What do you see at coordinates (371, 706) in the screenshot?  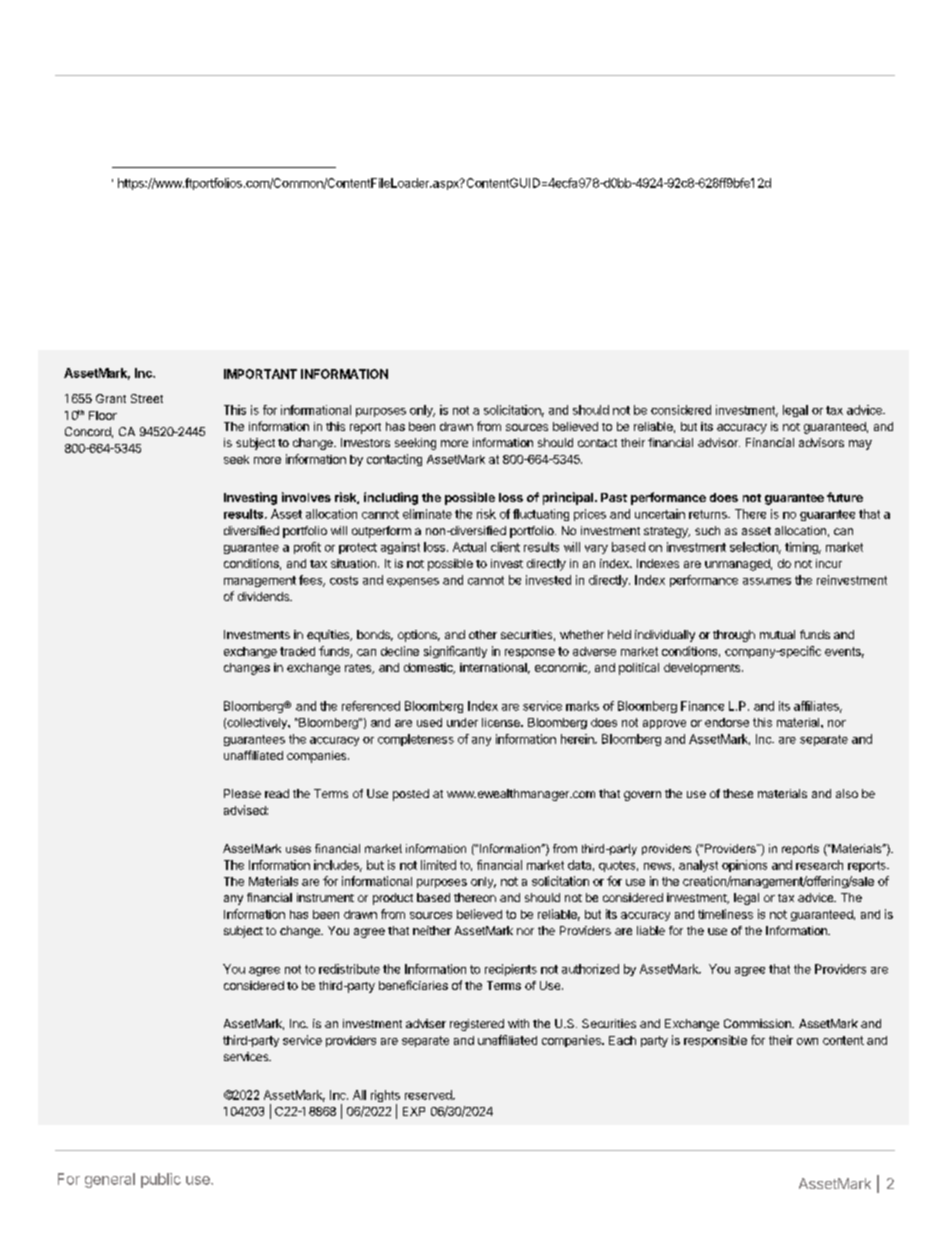 I see `referenced` at bounding box center [371, 706].
